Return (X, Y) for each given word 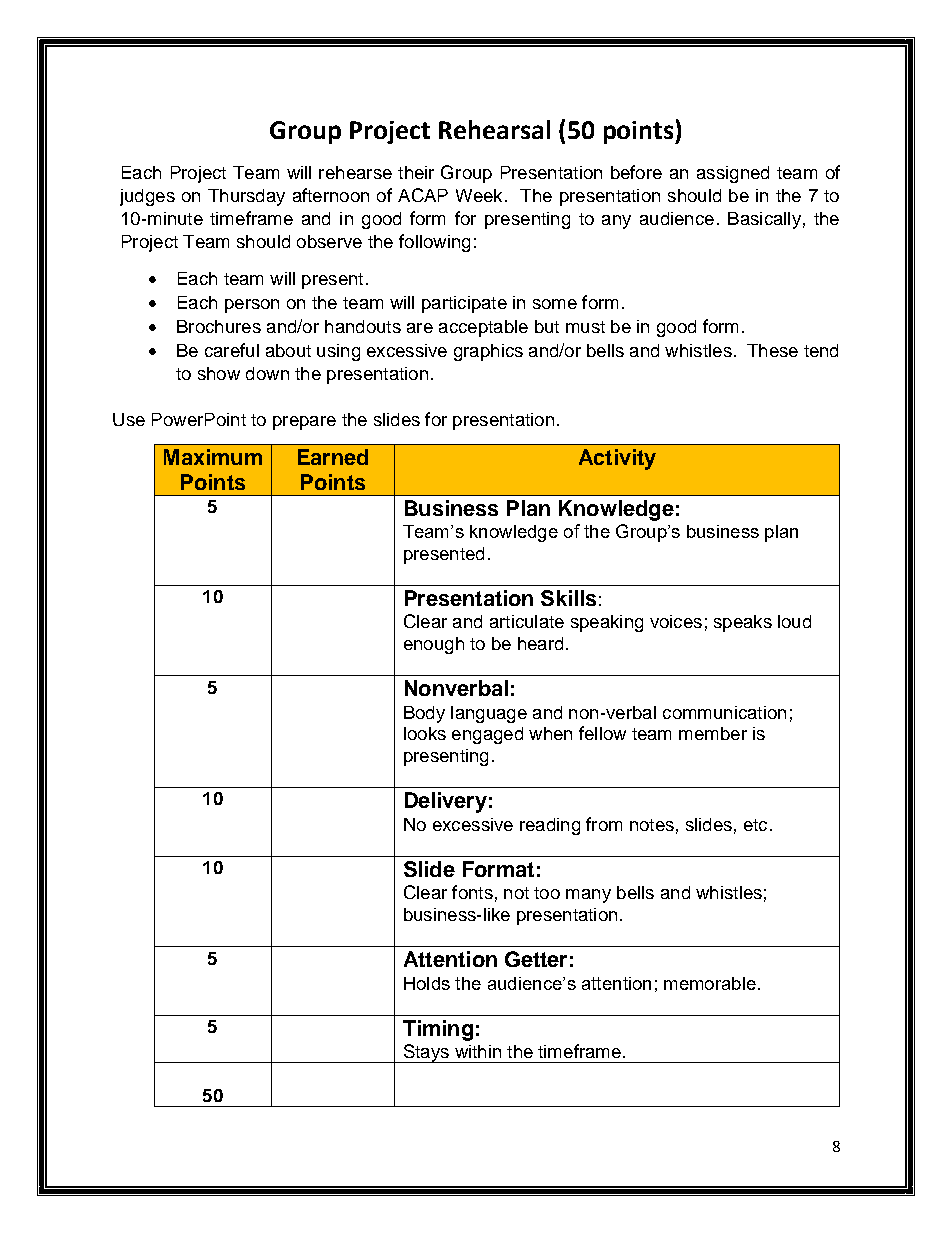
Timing (438, 1030)
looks (425, 733)
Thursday (246, 197)
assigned (733, 174)
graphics (488, 352)
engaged (487, 735)
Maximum (213, 457)
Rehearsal (494, 129)
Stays (426, 1053)
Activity (617, 459)
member (713, 733)
